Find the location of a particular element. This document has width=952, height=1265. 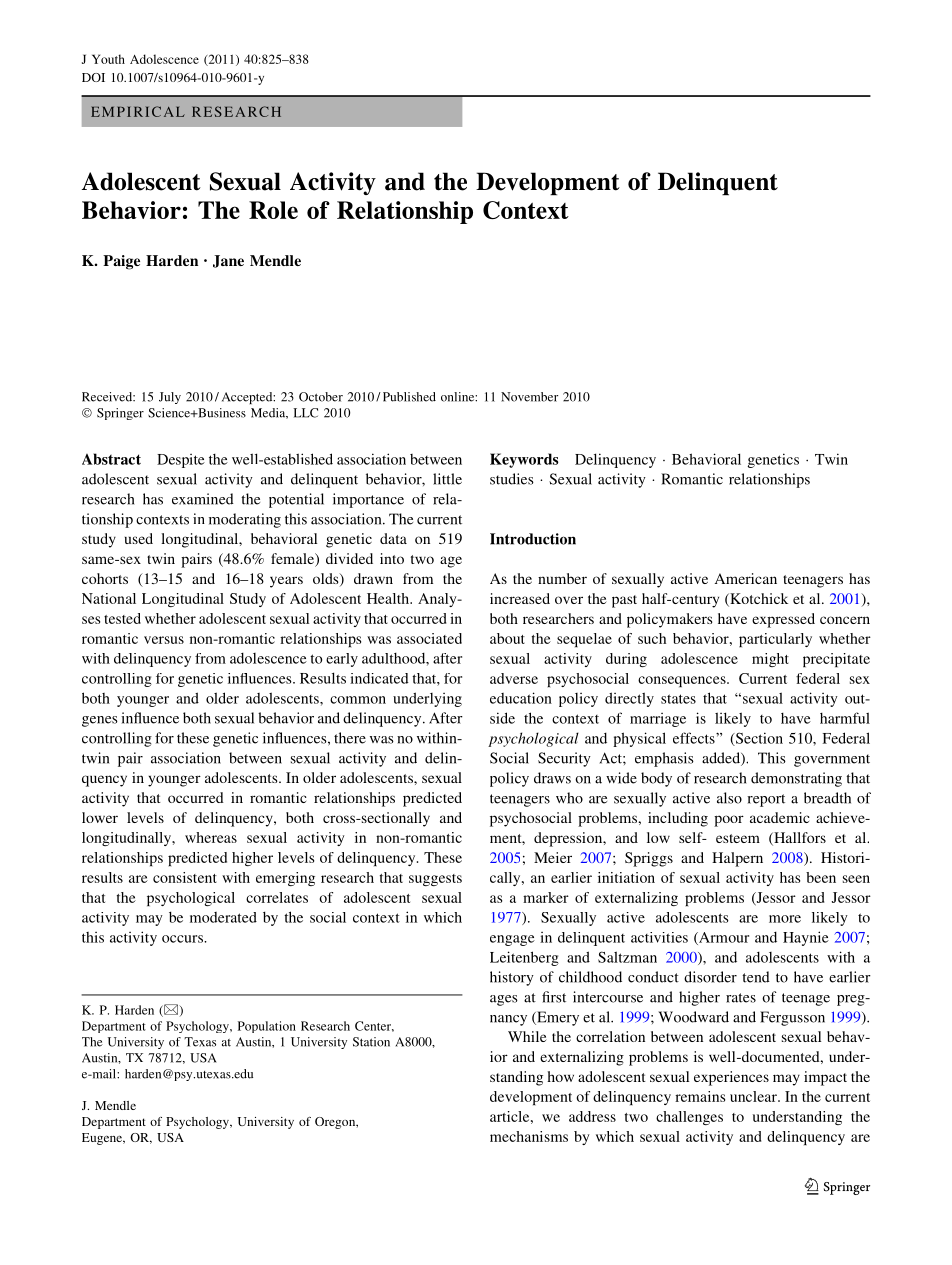

November is located at coordinates (529, 397).
